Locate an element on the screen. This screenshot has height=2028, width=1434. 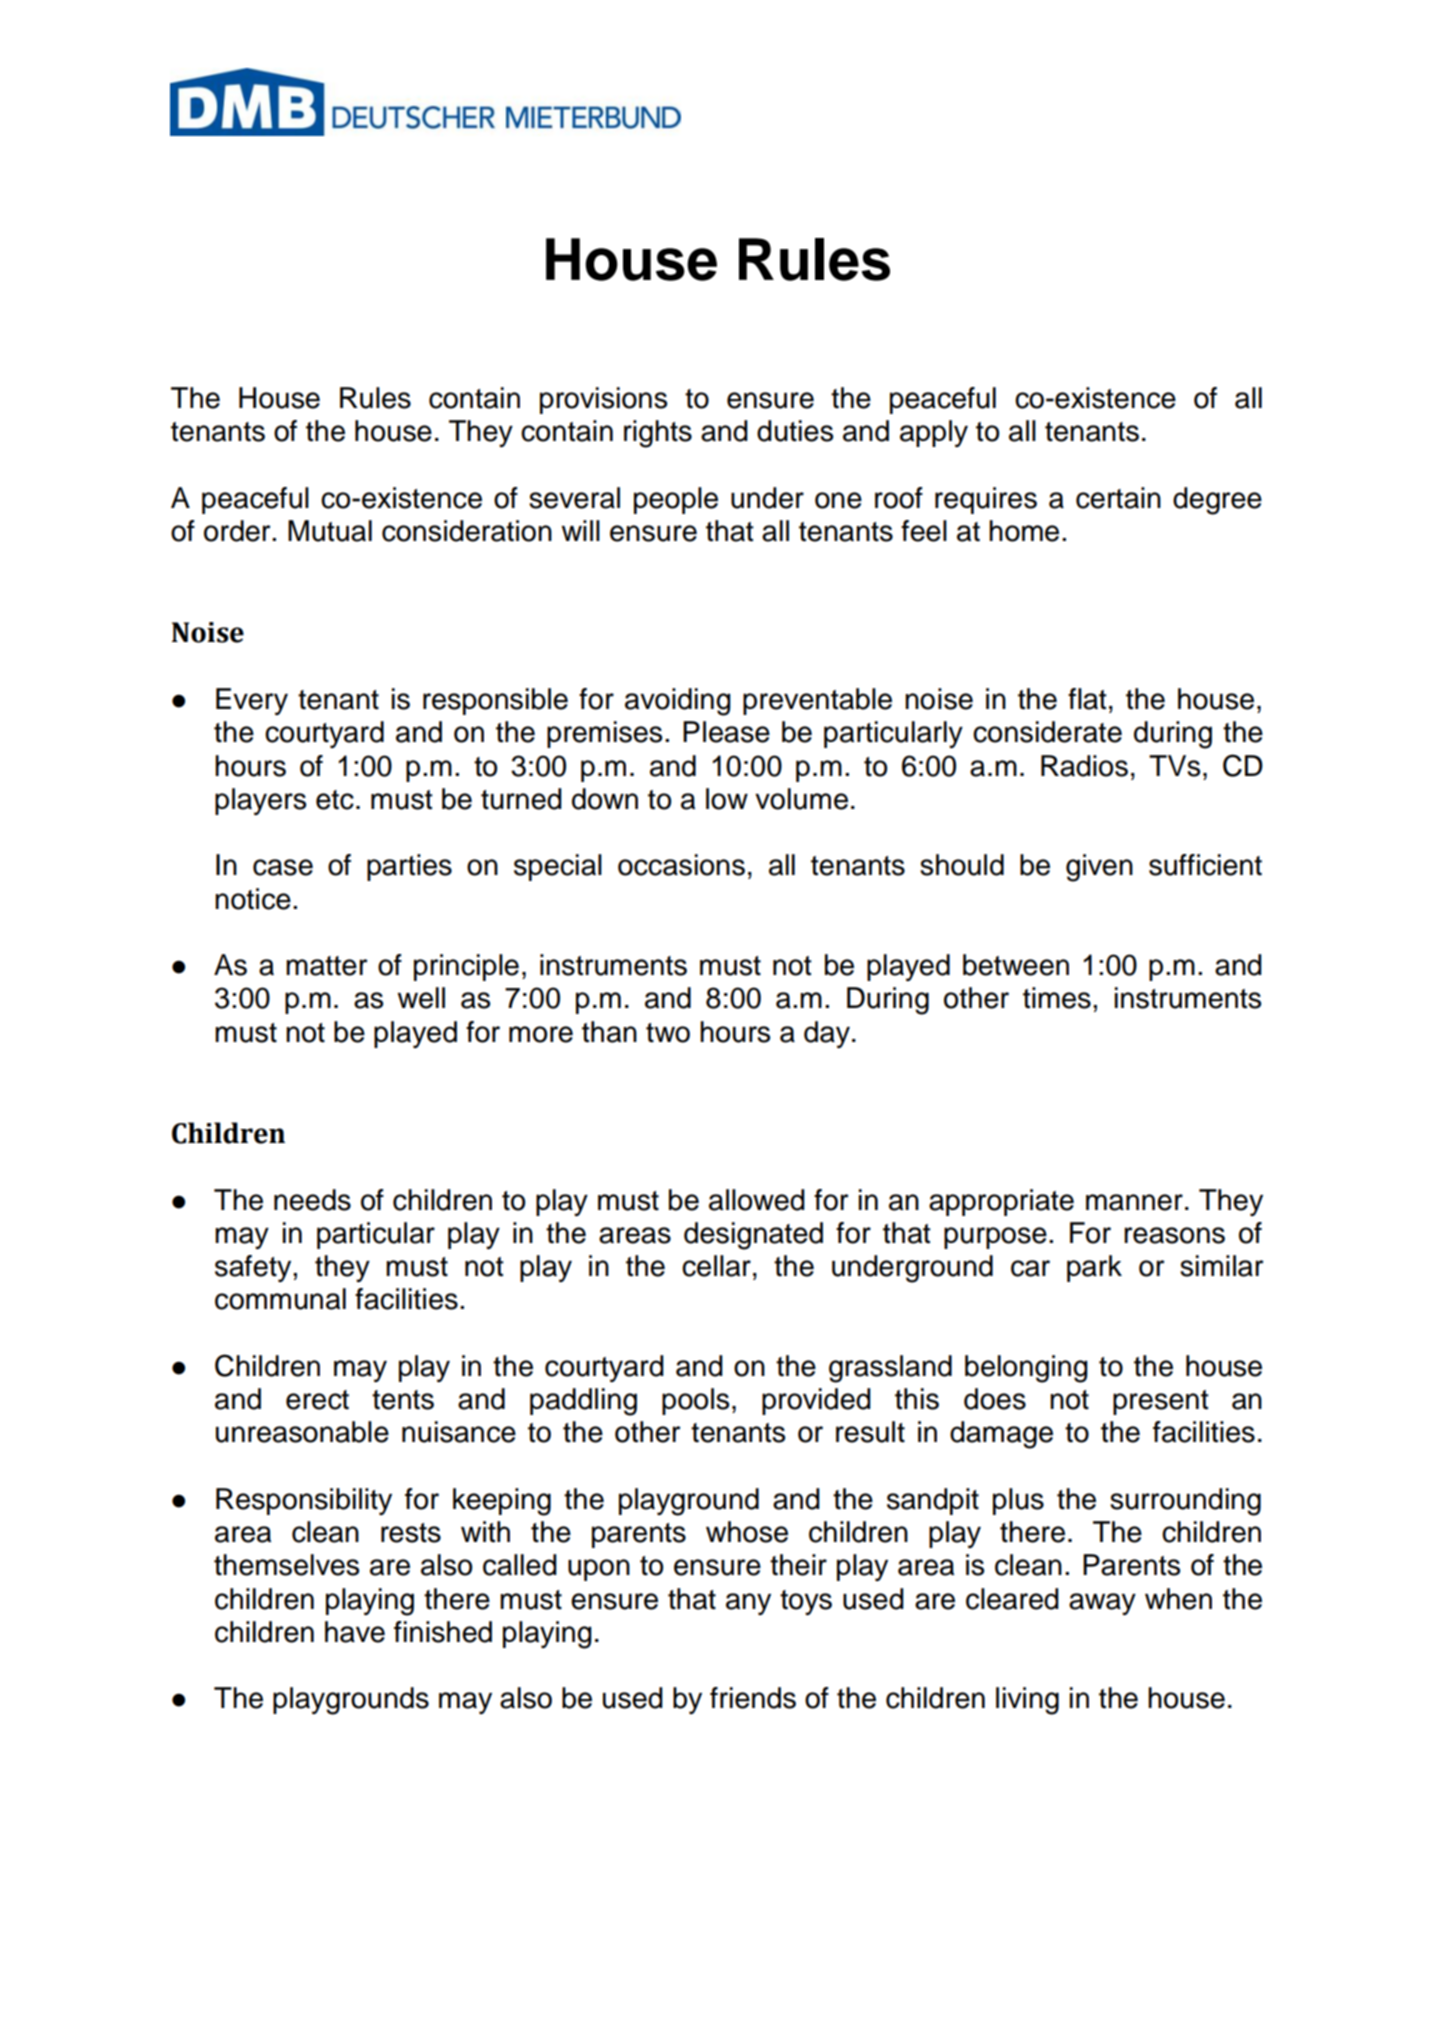
friends is located at coordinates (753, 1698).
